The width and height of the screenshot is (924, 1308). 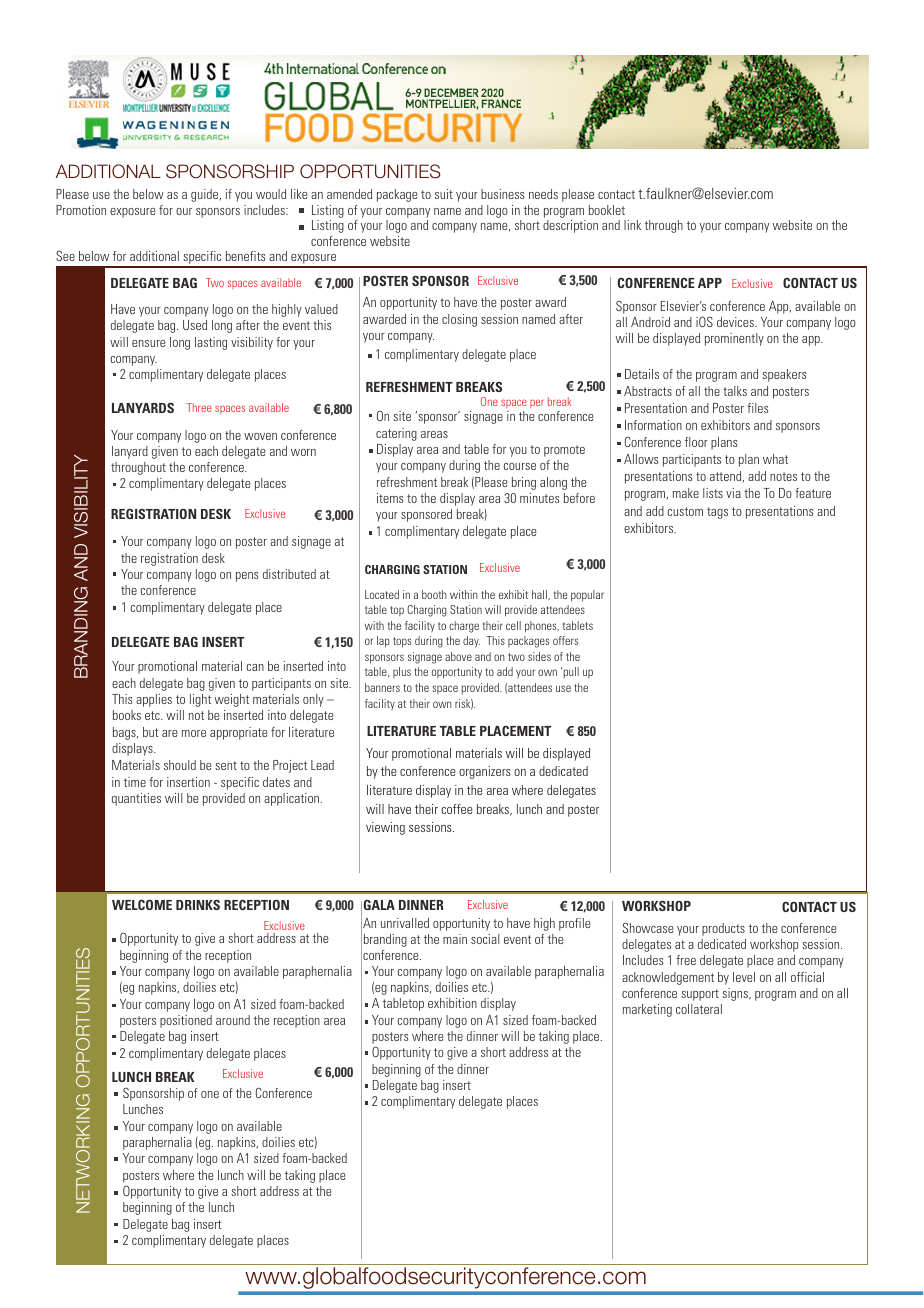 I want to click on woven, so click(x=260, y=436).
